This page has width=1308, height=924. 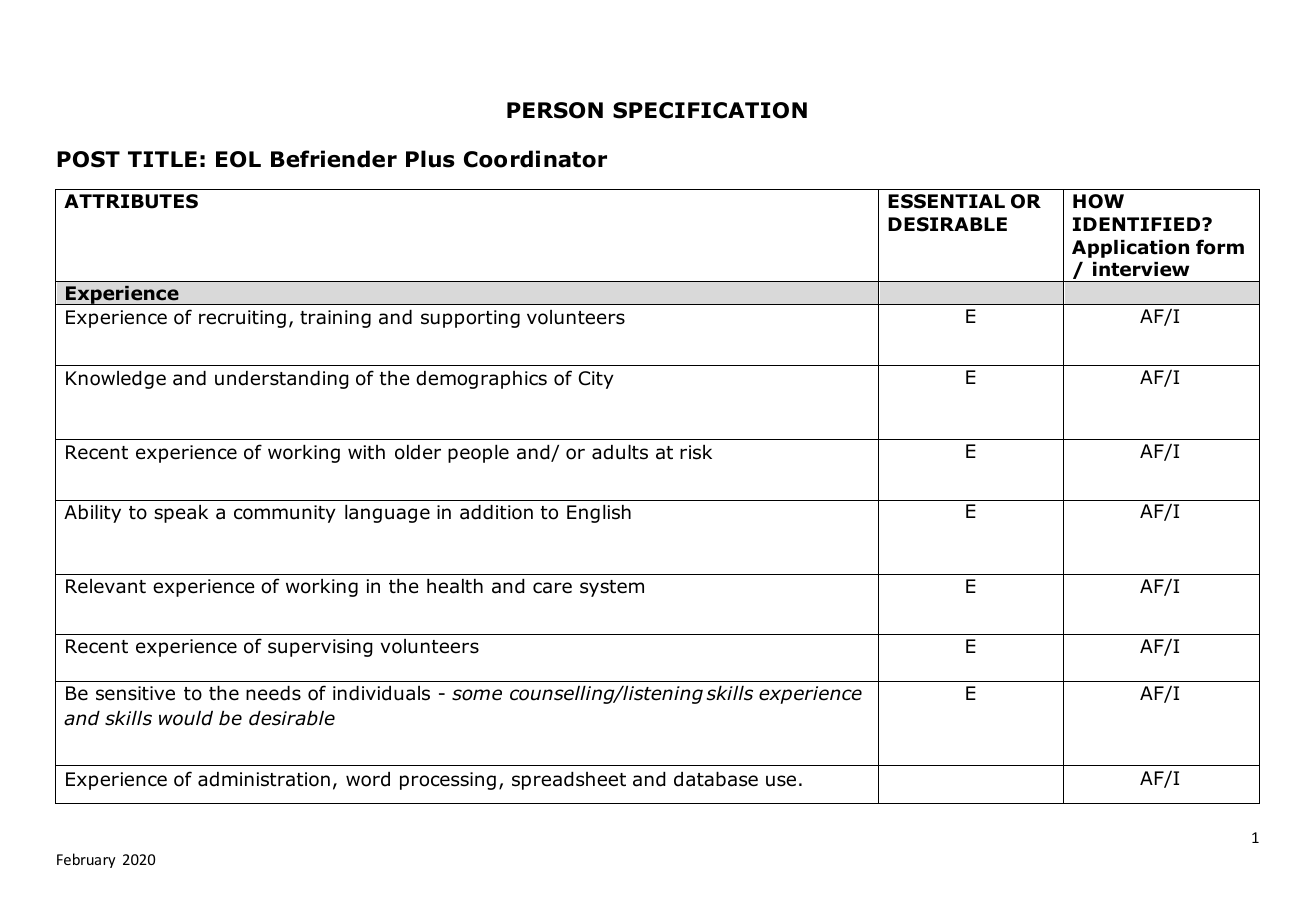 I want to click on recruiting, so click(x=242, y=319).
